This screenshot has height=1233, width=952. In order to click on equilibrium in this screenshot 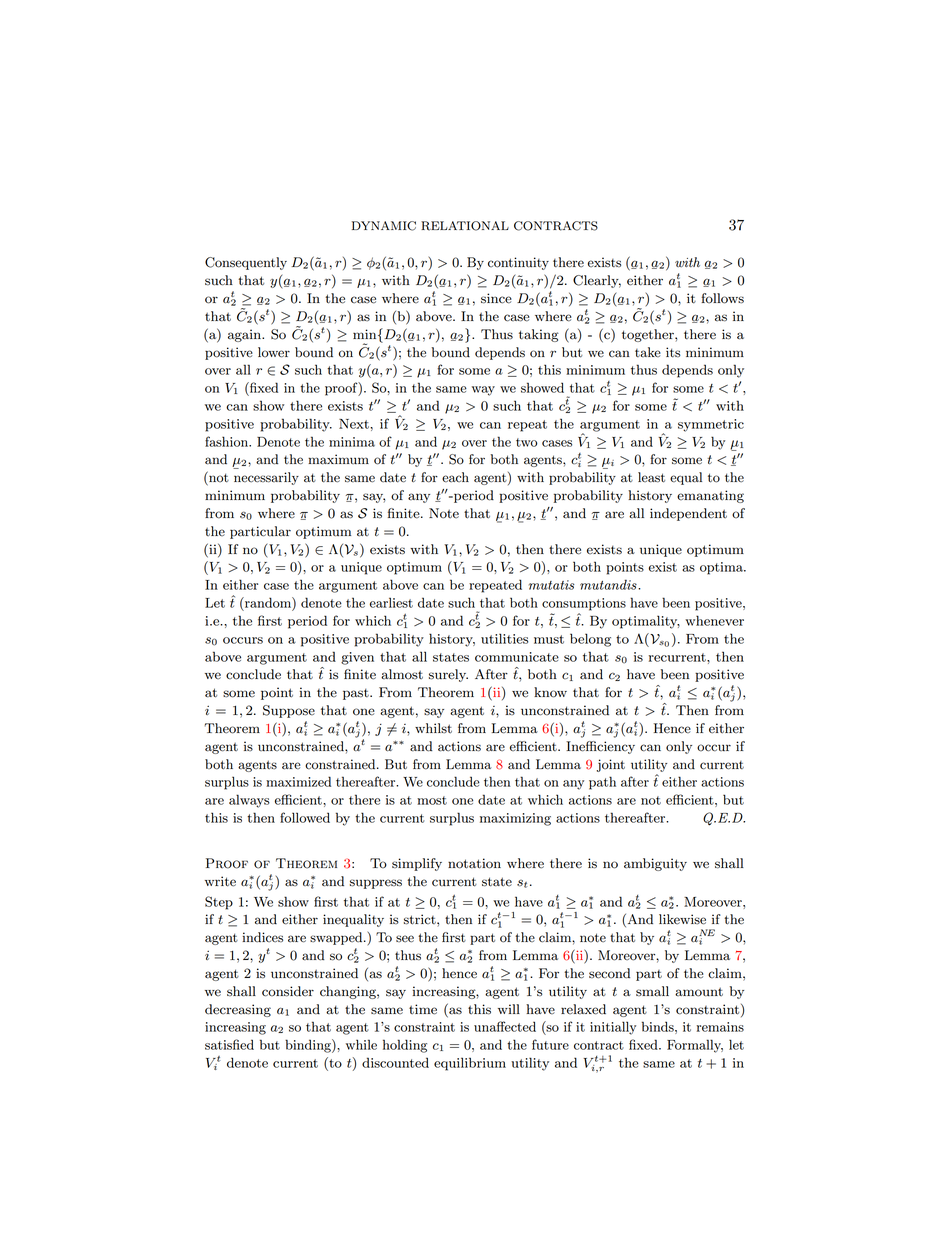, I will do `click(470, 1064)`.
